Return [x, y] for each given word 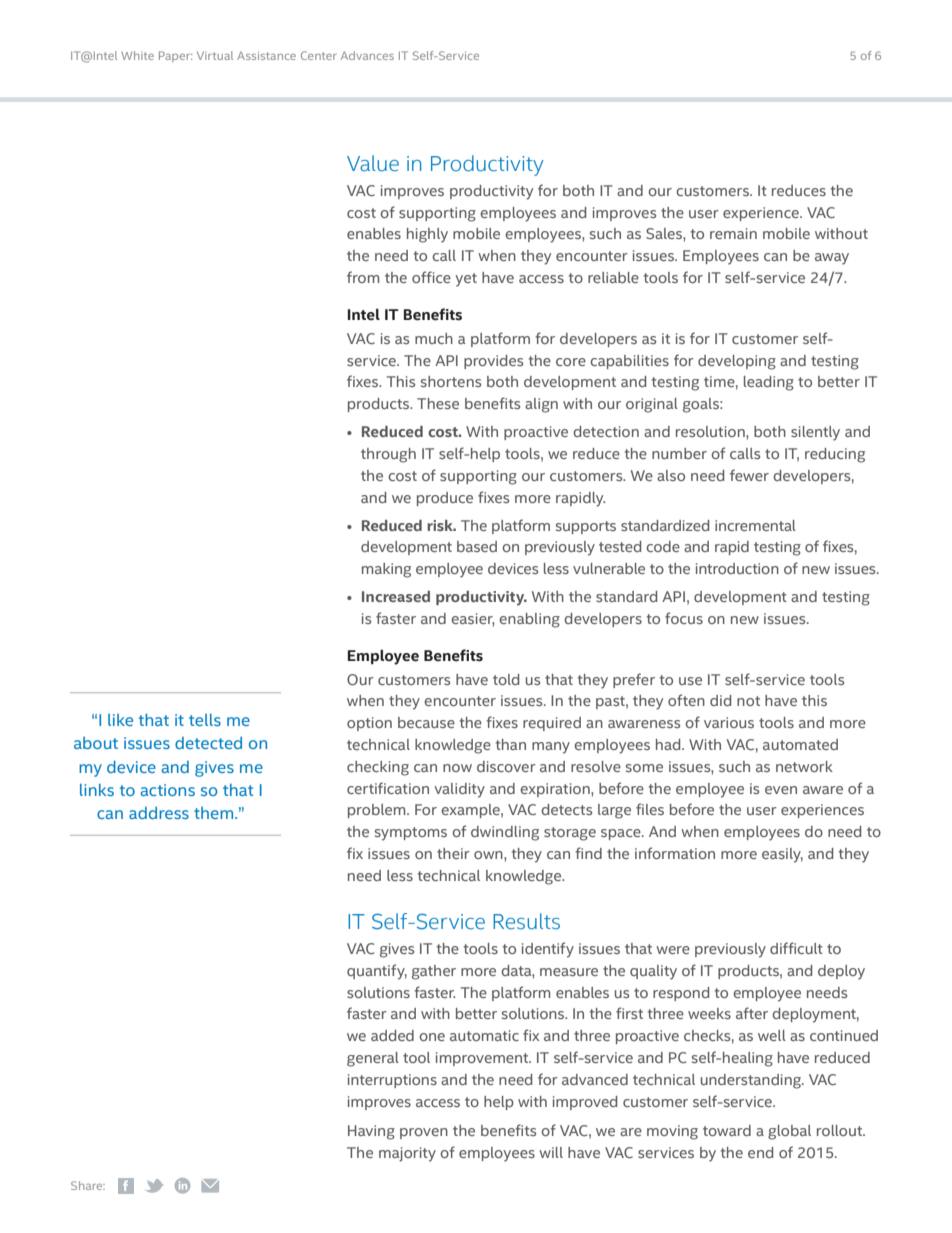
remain [733, 233]
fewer [749, 475]
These [438, 403]
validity [459, 790]
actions [167, 790]
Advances [367, 55]
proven [424, 1133]
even [781, 790]
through [388, 455]
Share [88, 1185]
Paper [175, 56]
